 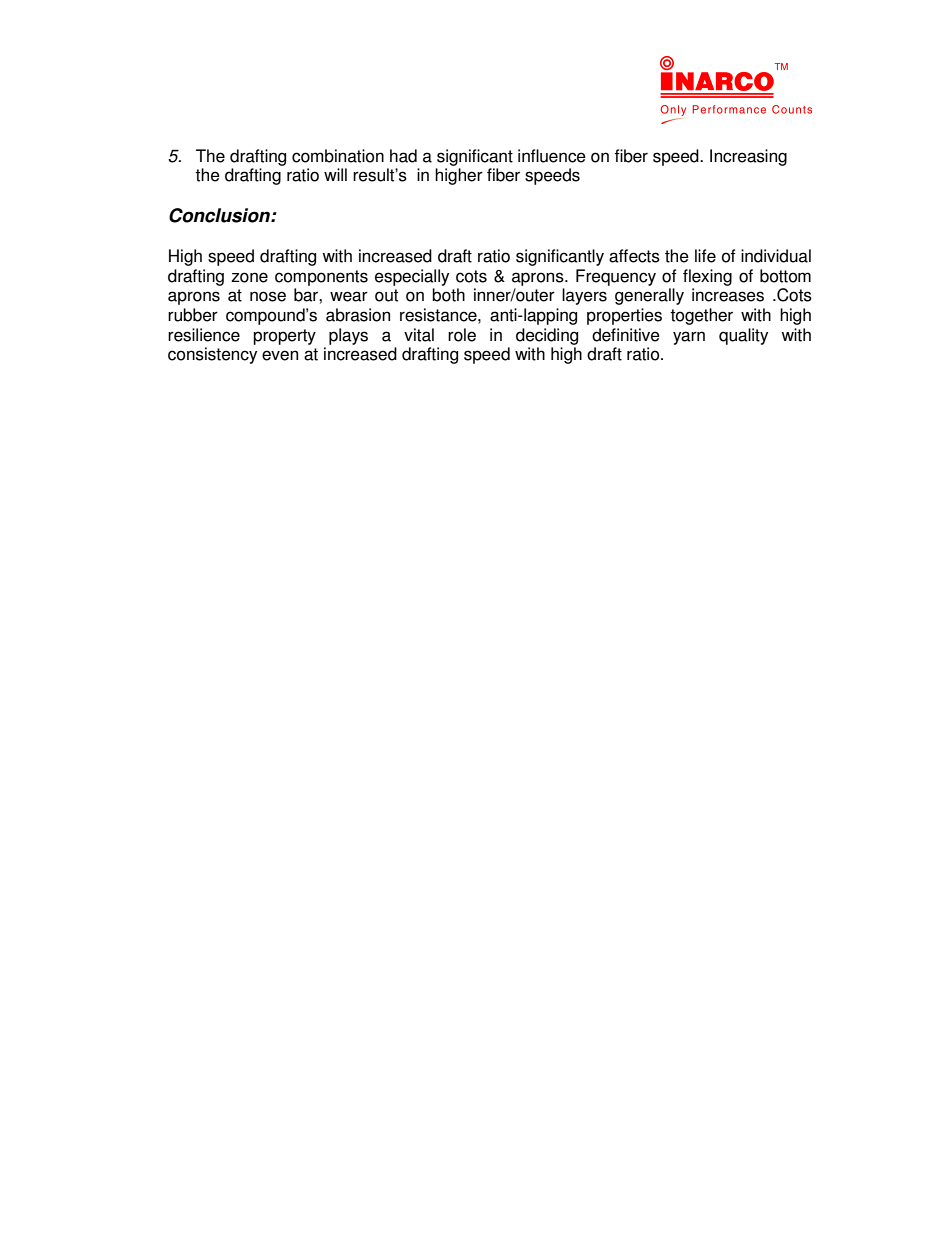 I want to click on combination, so click(x=338, y=156).
